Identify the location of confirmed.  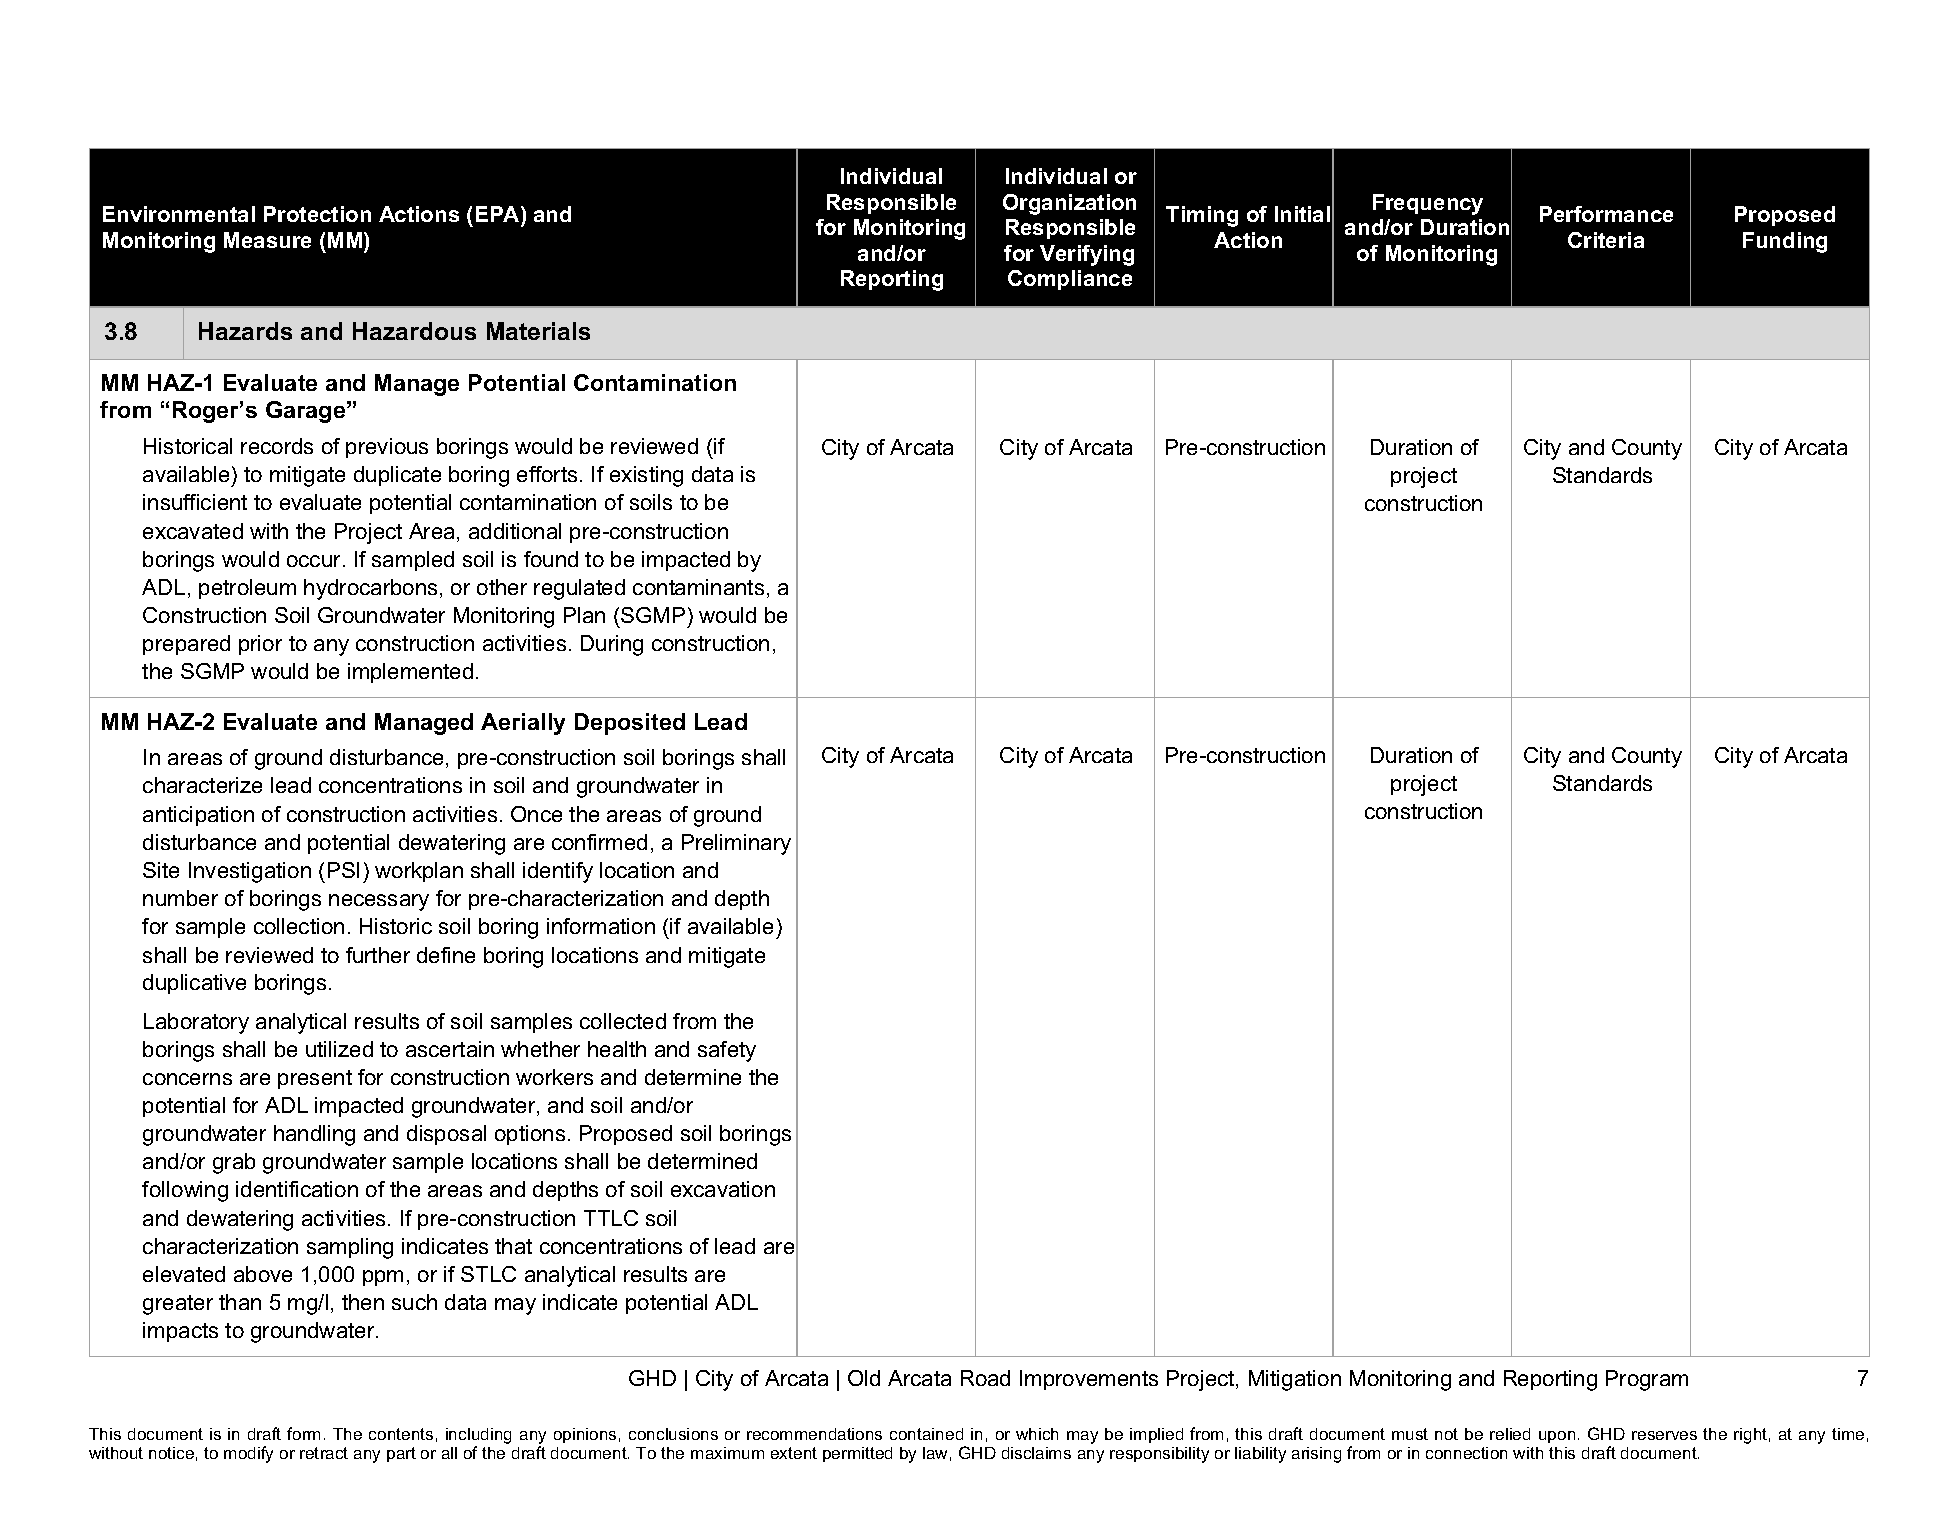
(599, 842).
